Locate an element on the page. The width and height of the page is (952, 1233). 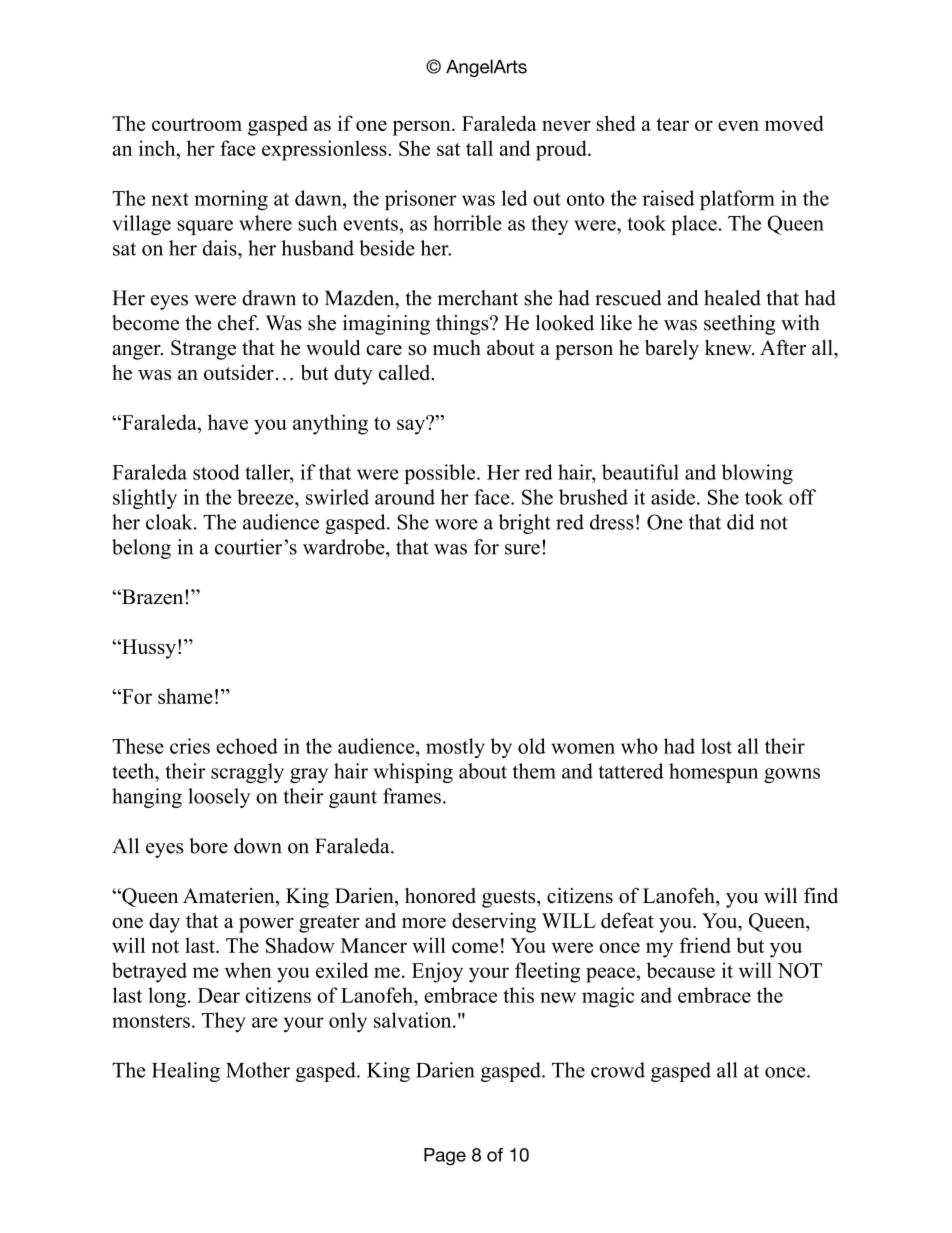
stood is located at coordinates (216, 472).
